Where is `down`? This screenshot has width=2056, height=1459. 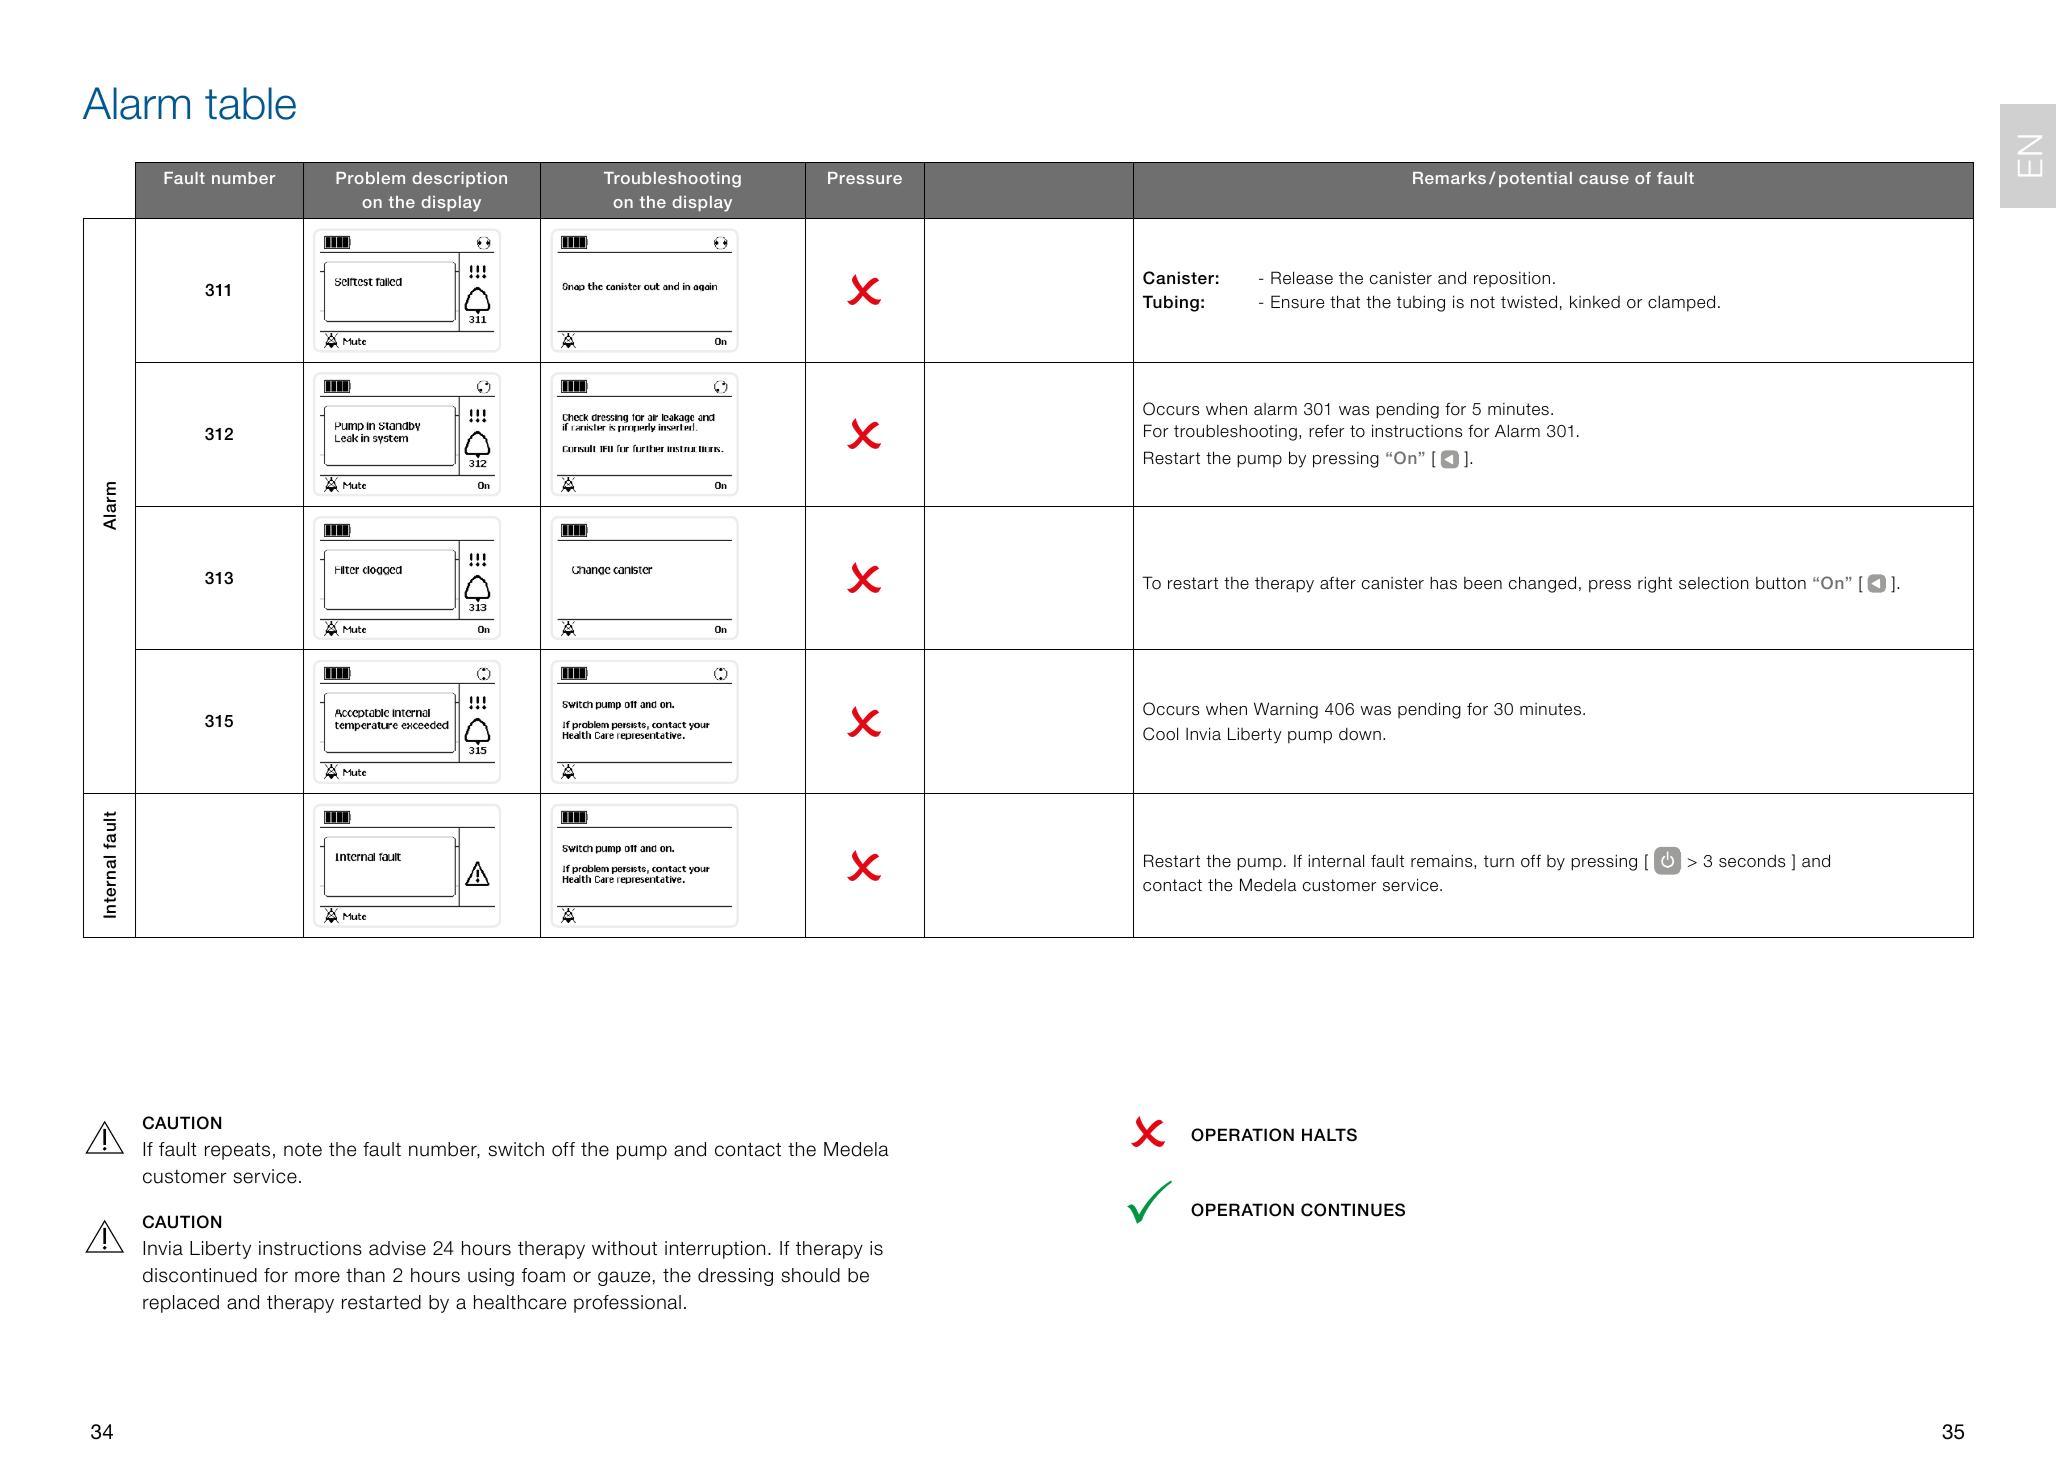
down is located at coordinates (1360, 734).
